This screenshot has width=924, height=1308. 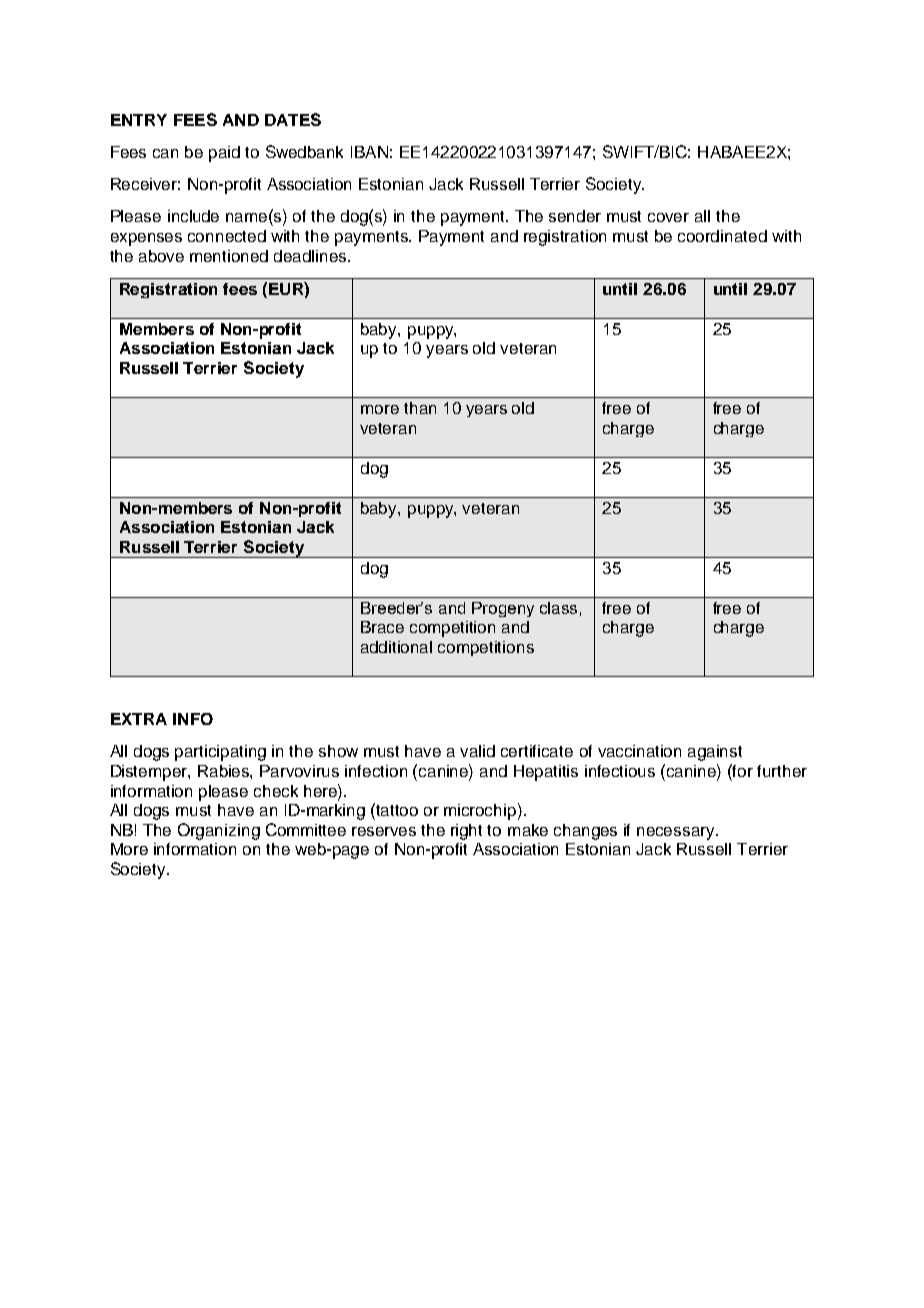 I want to click on deadlines, so click(x=311, y=256).
